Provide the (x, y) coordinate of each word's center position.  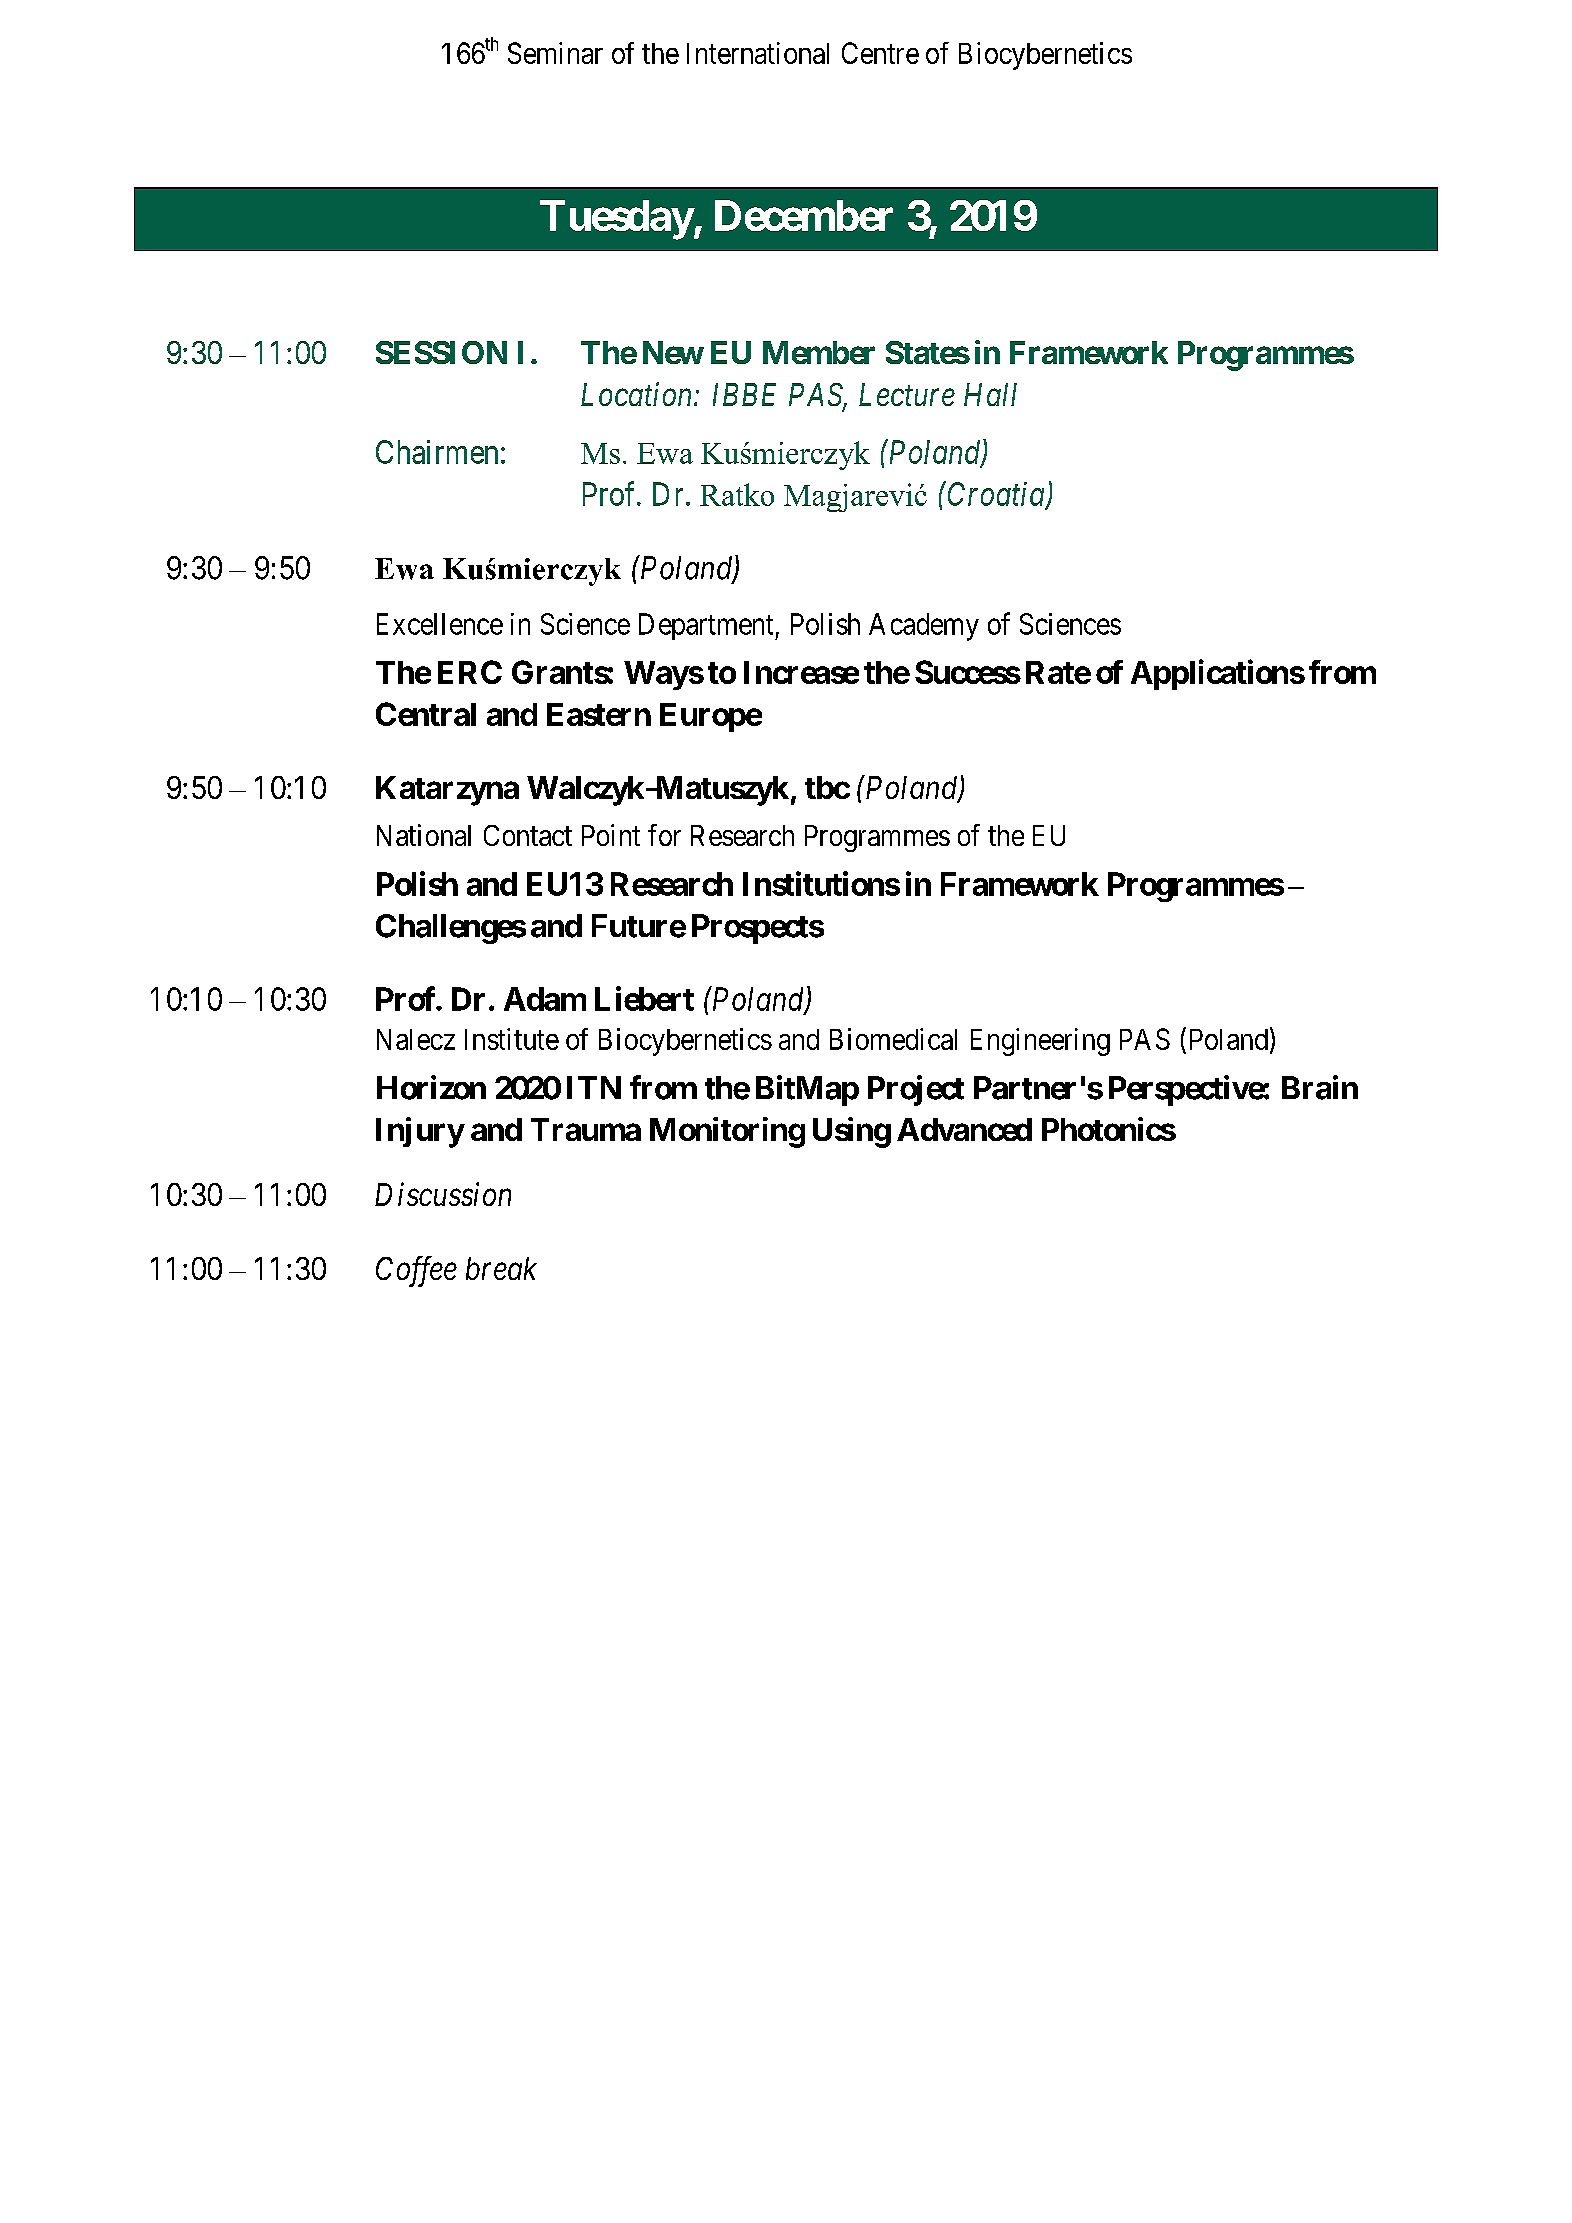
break (501, 1268)
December (804, 215)
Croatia (996, 494)
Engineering (1040, 1042)
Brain (1320, 1087)
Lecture (907, 394)
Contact (528, 835)
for (664, 835)
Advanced (964, 1129)
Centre (880, 53)
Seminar (555, 53)
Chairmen (437, 452)
